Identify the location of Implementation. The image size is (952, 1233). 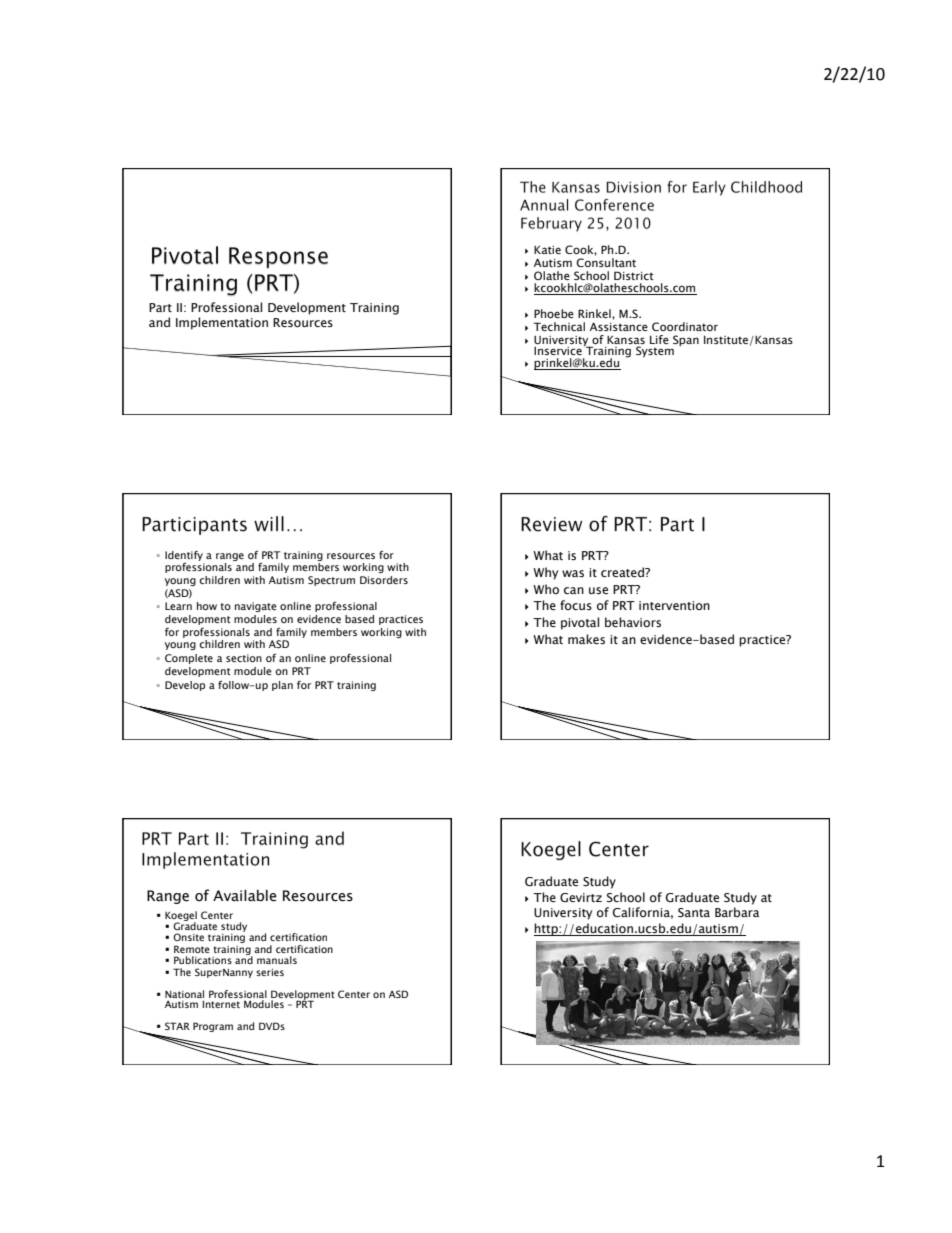
(222, 323).
